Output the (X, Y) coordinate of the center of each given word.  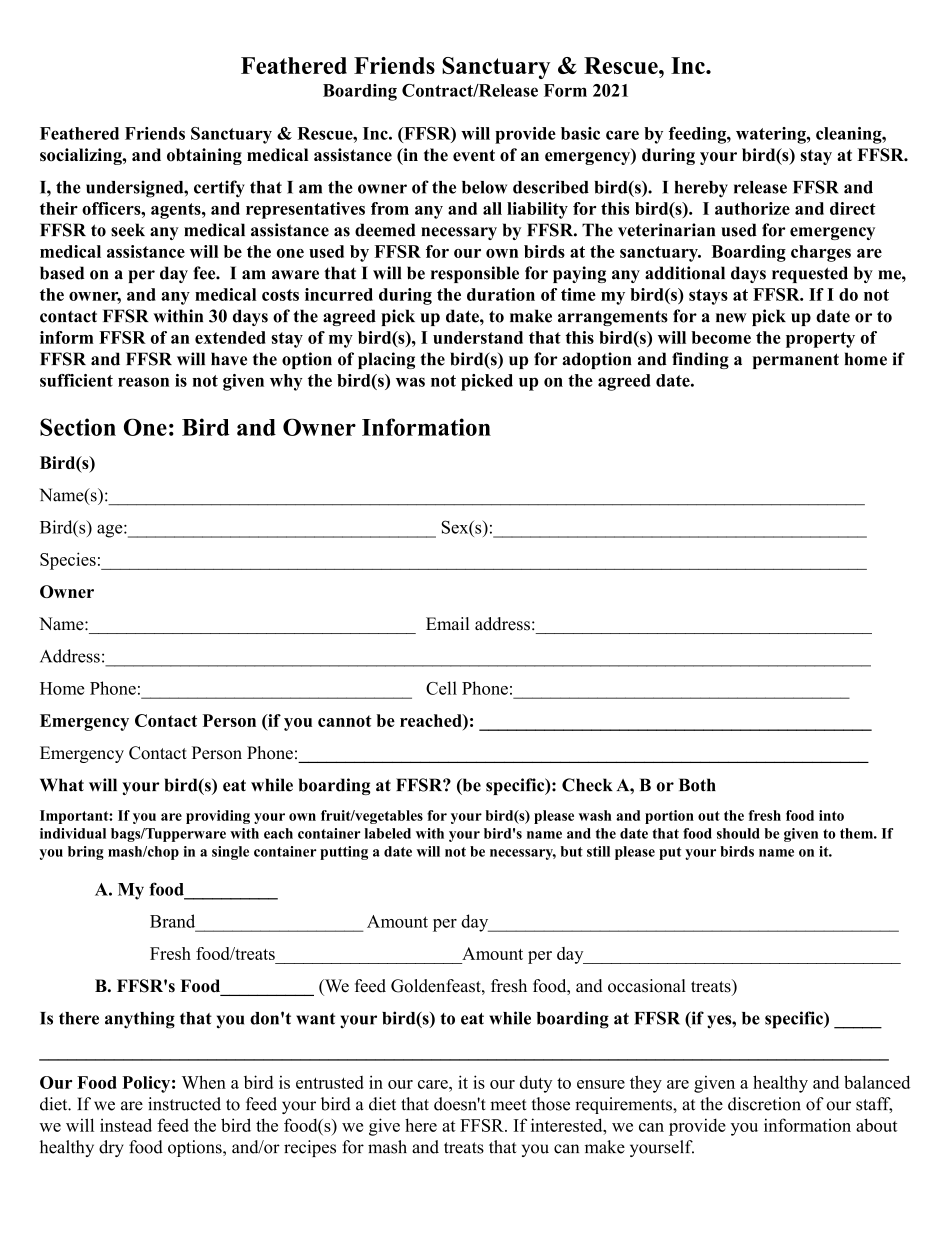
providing (218, 817)
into (831, 815)
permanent (795, 361)
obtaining (204, 156)
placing (386, 360)
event (474, 155)
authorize (752, 208)
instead (126, 1125)
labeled (388, 833)
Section (78, 427)
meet (508, 1105)
